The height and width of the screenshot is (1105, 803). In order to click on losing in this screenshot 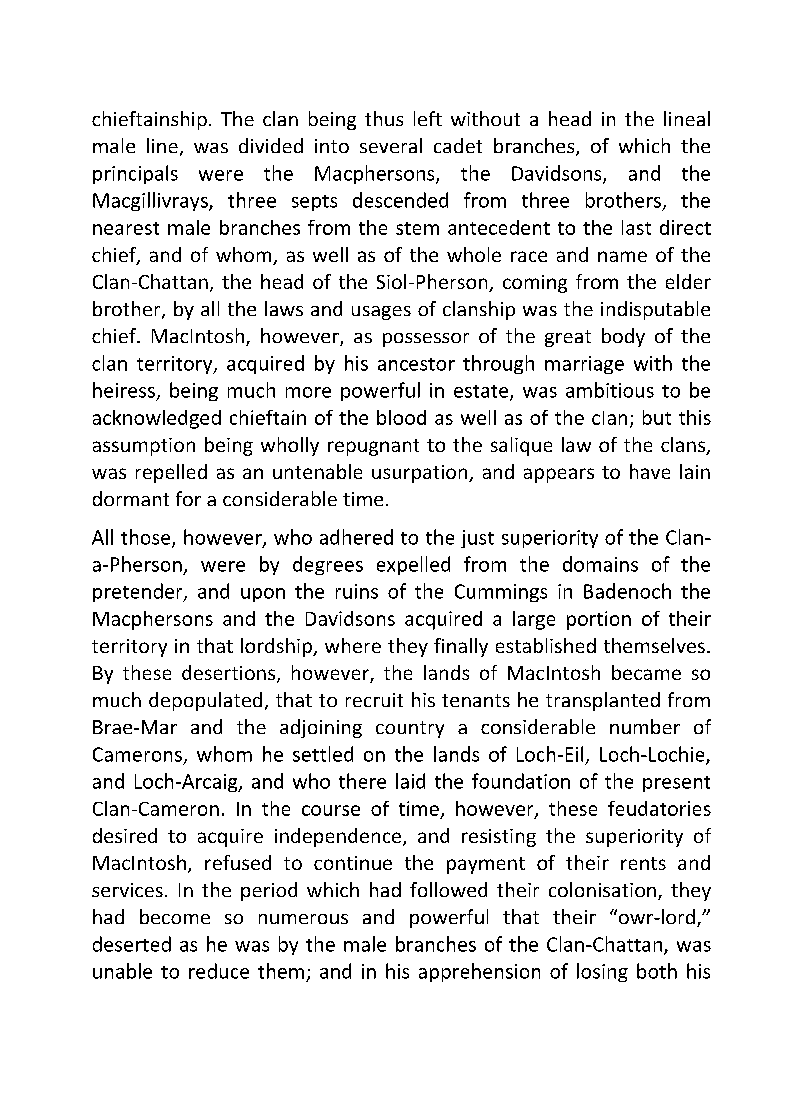, I will do `click(602, 972)`.
